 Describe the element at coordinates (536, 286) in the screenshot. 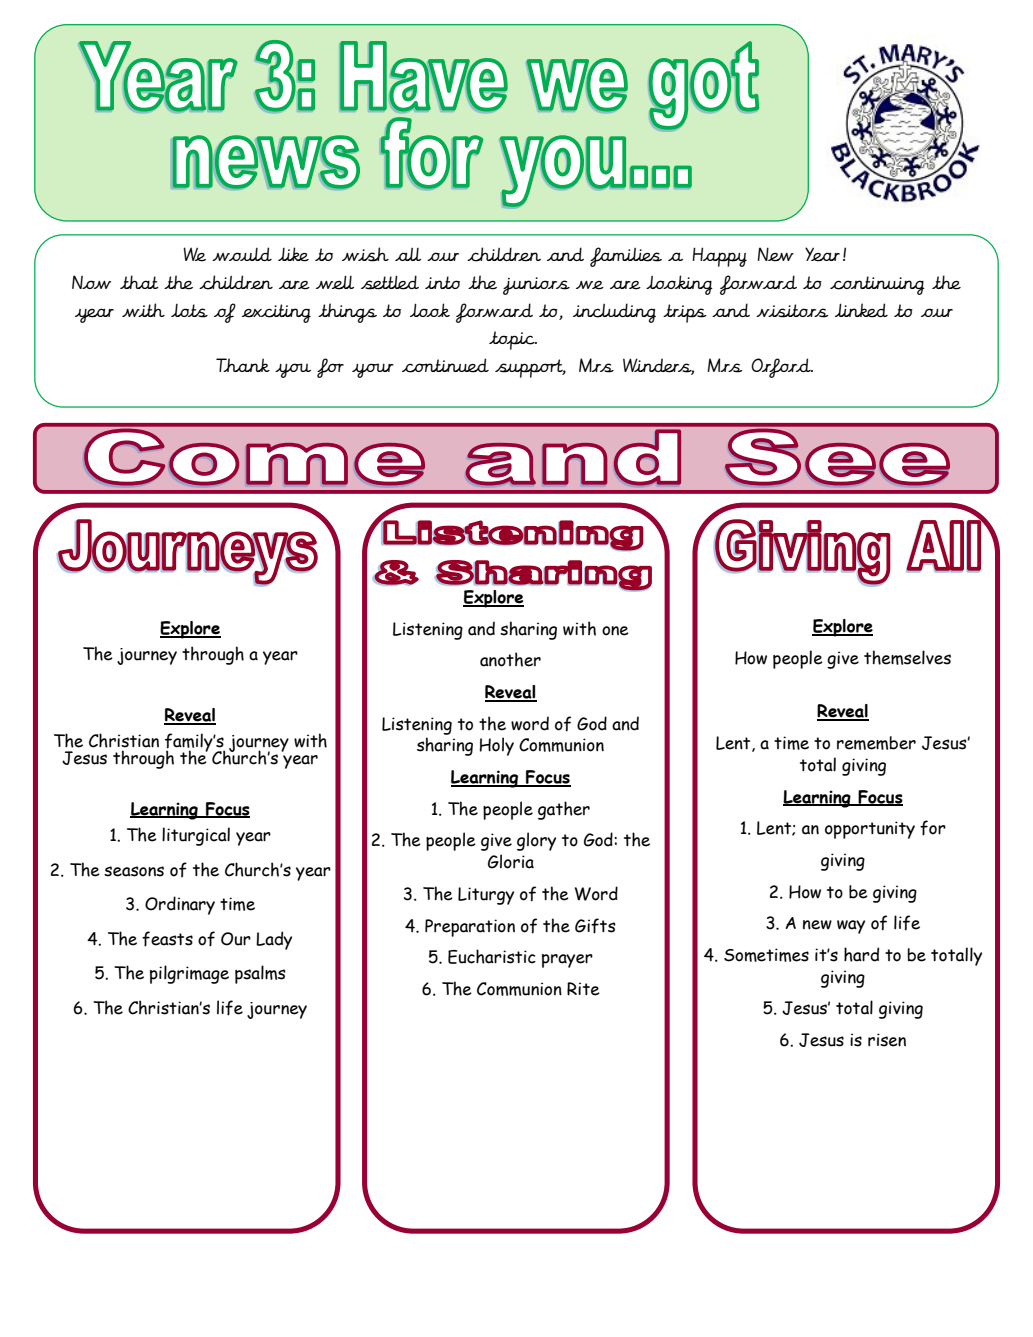

I see `juniors` at that location.
